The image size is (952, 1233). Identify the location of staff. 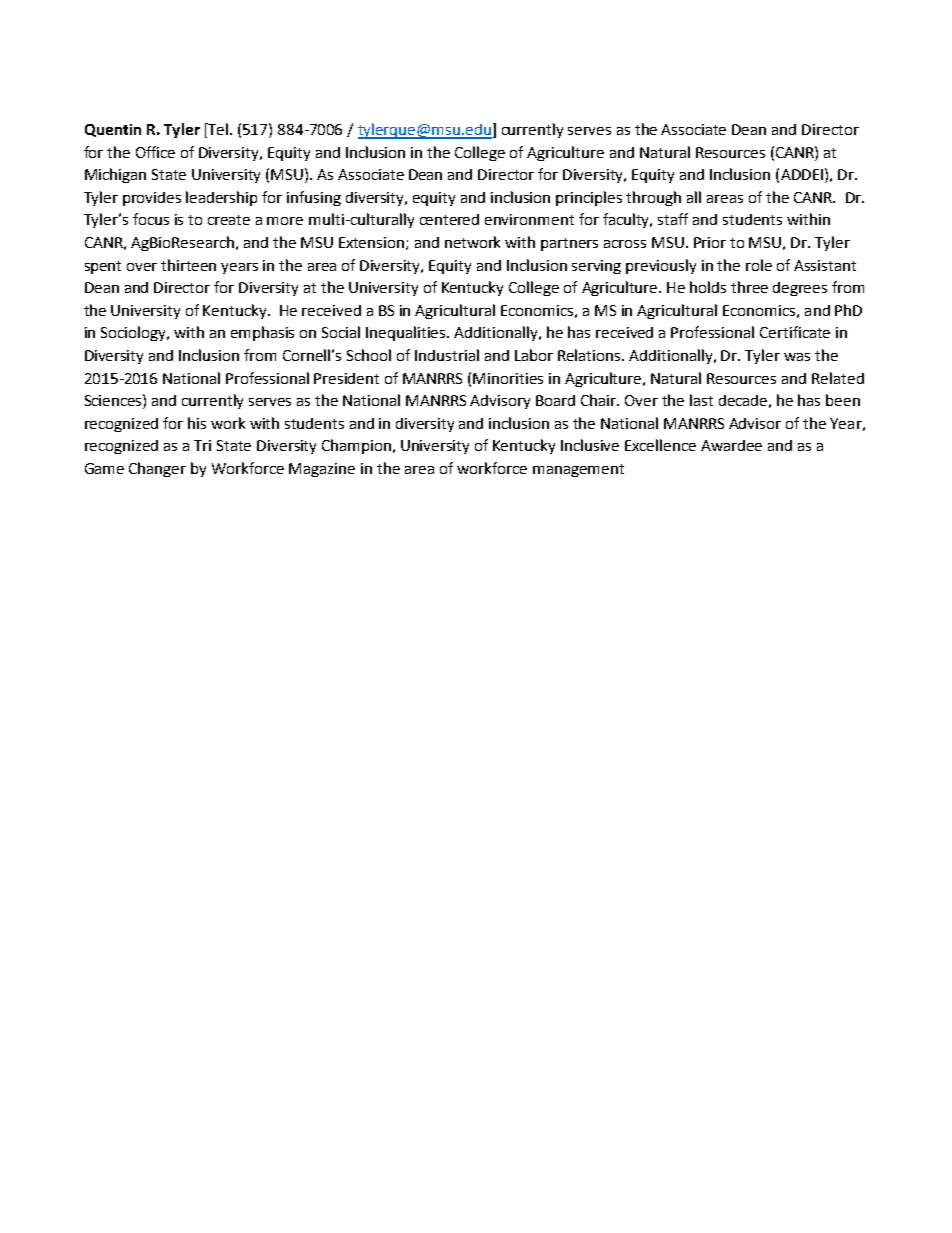
(673, 219).
